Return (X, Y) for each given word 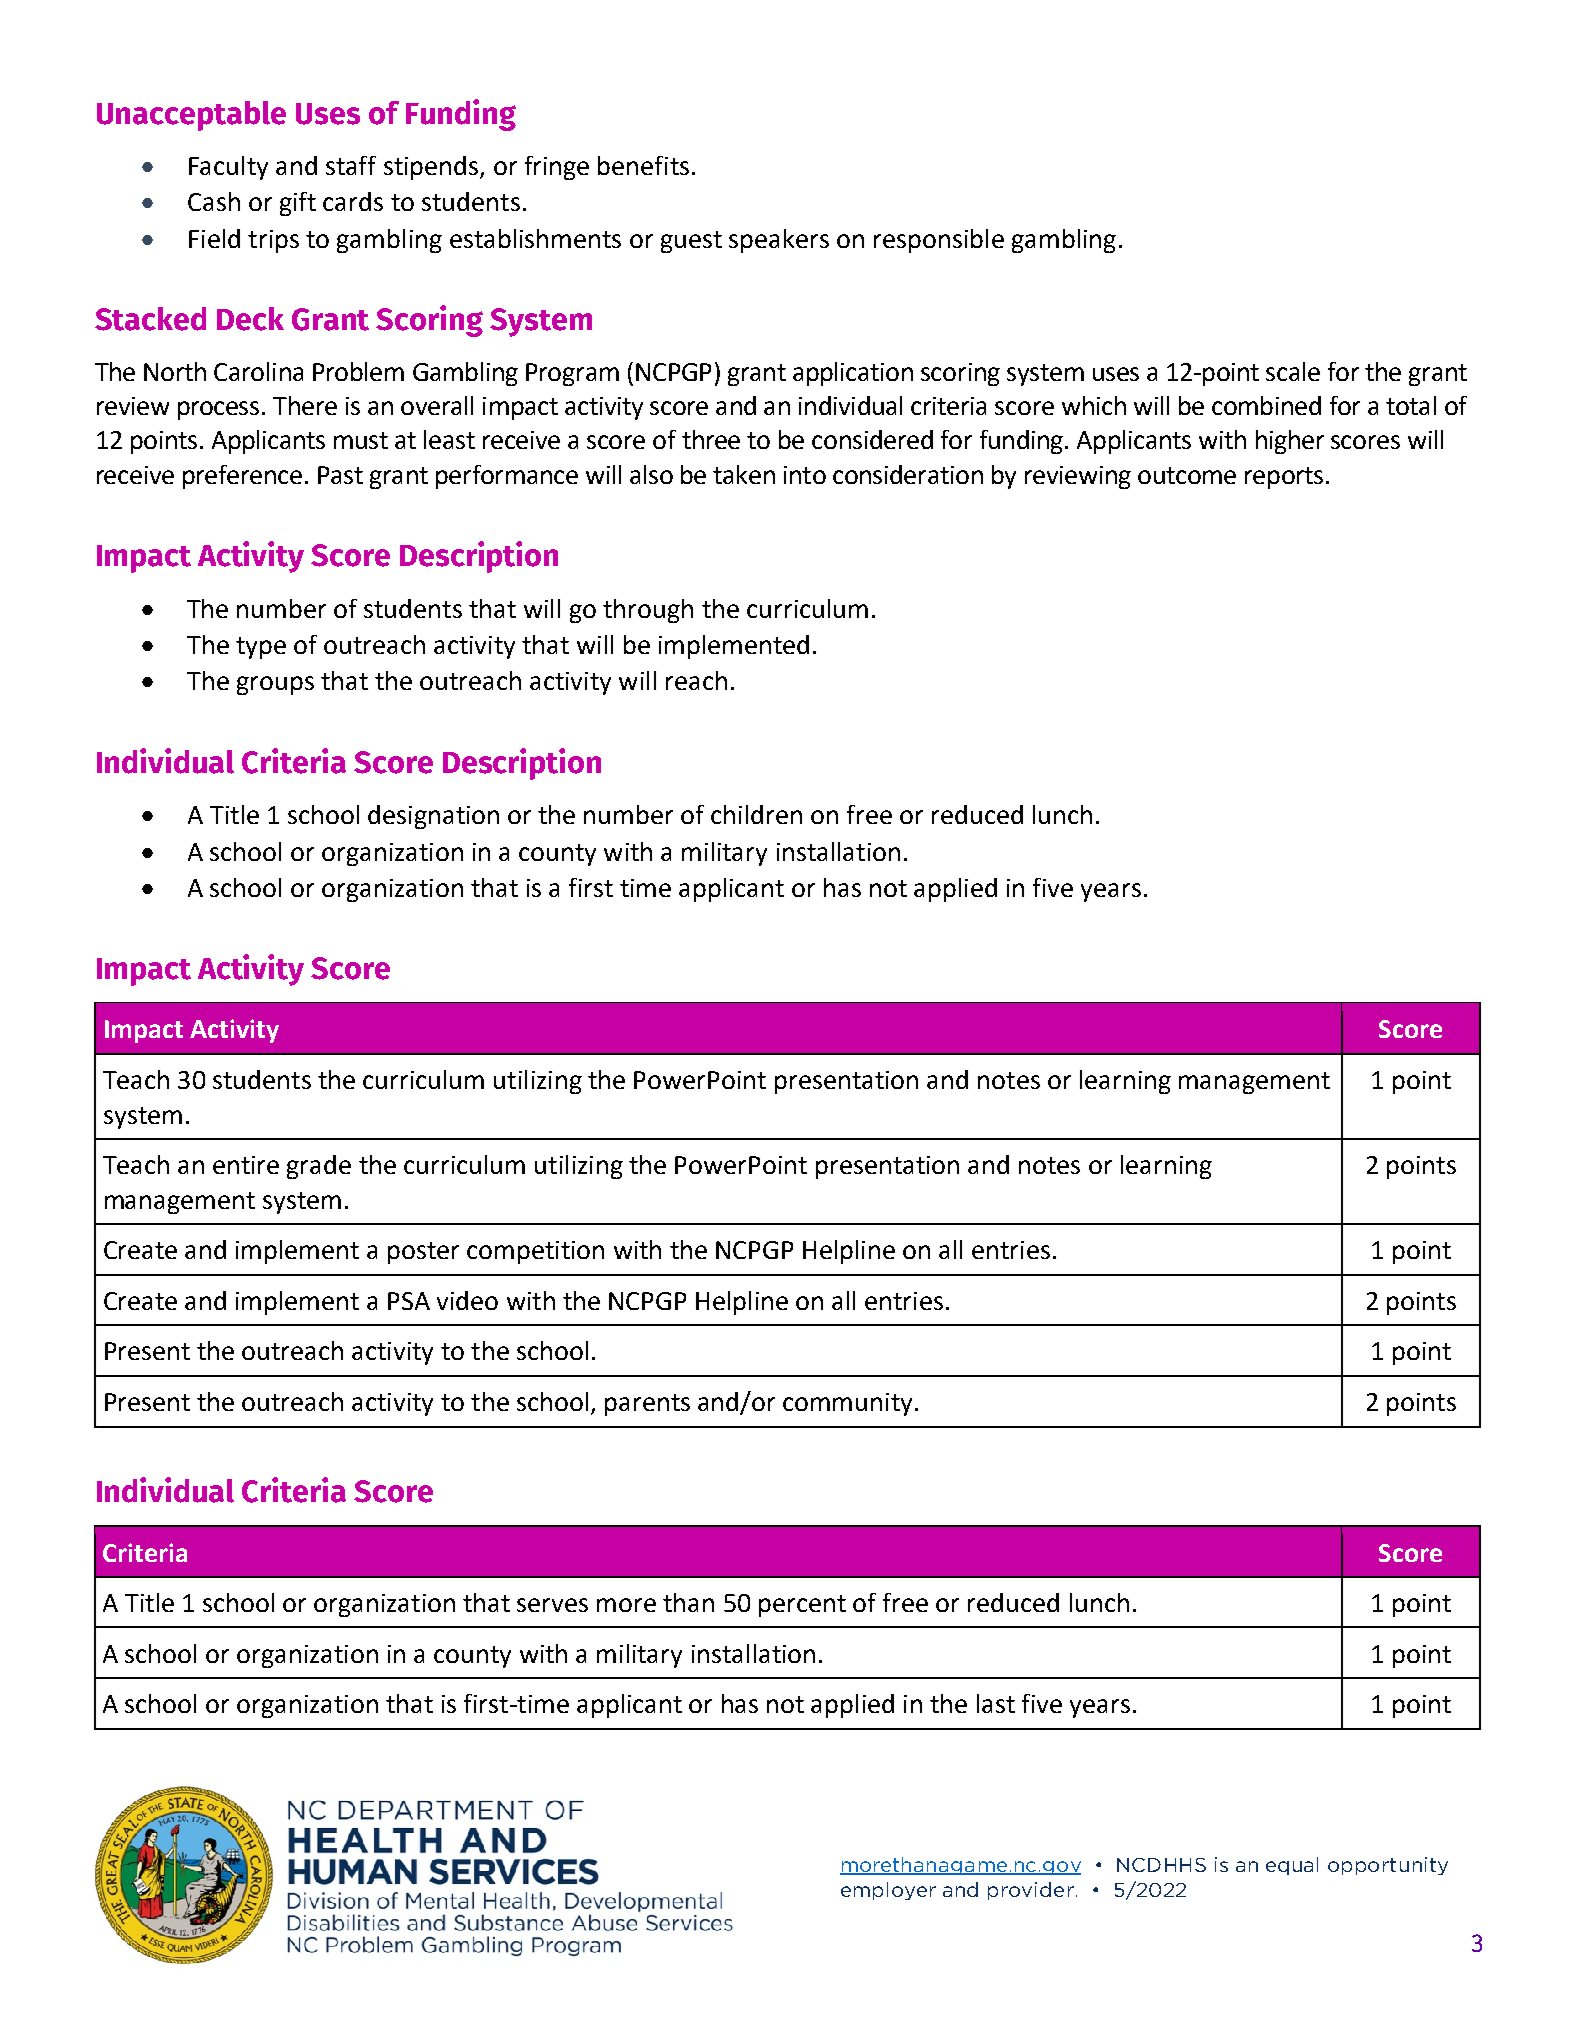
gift (298, 204)
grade (319, 1167)
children (756, 814)
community (847, 1404)
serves (552, 1605)
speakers (779, 241)
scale (1293, 371)
